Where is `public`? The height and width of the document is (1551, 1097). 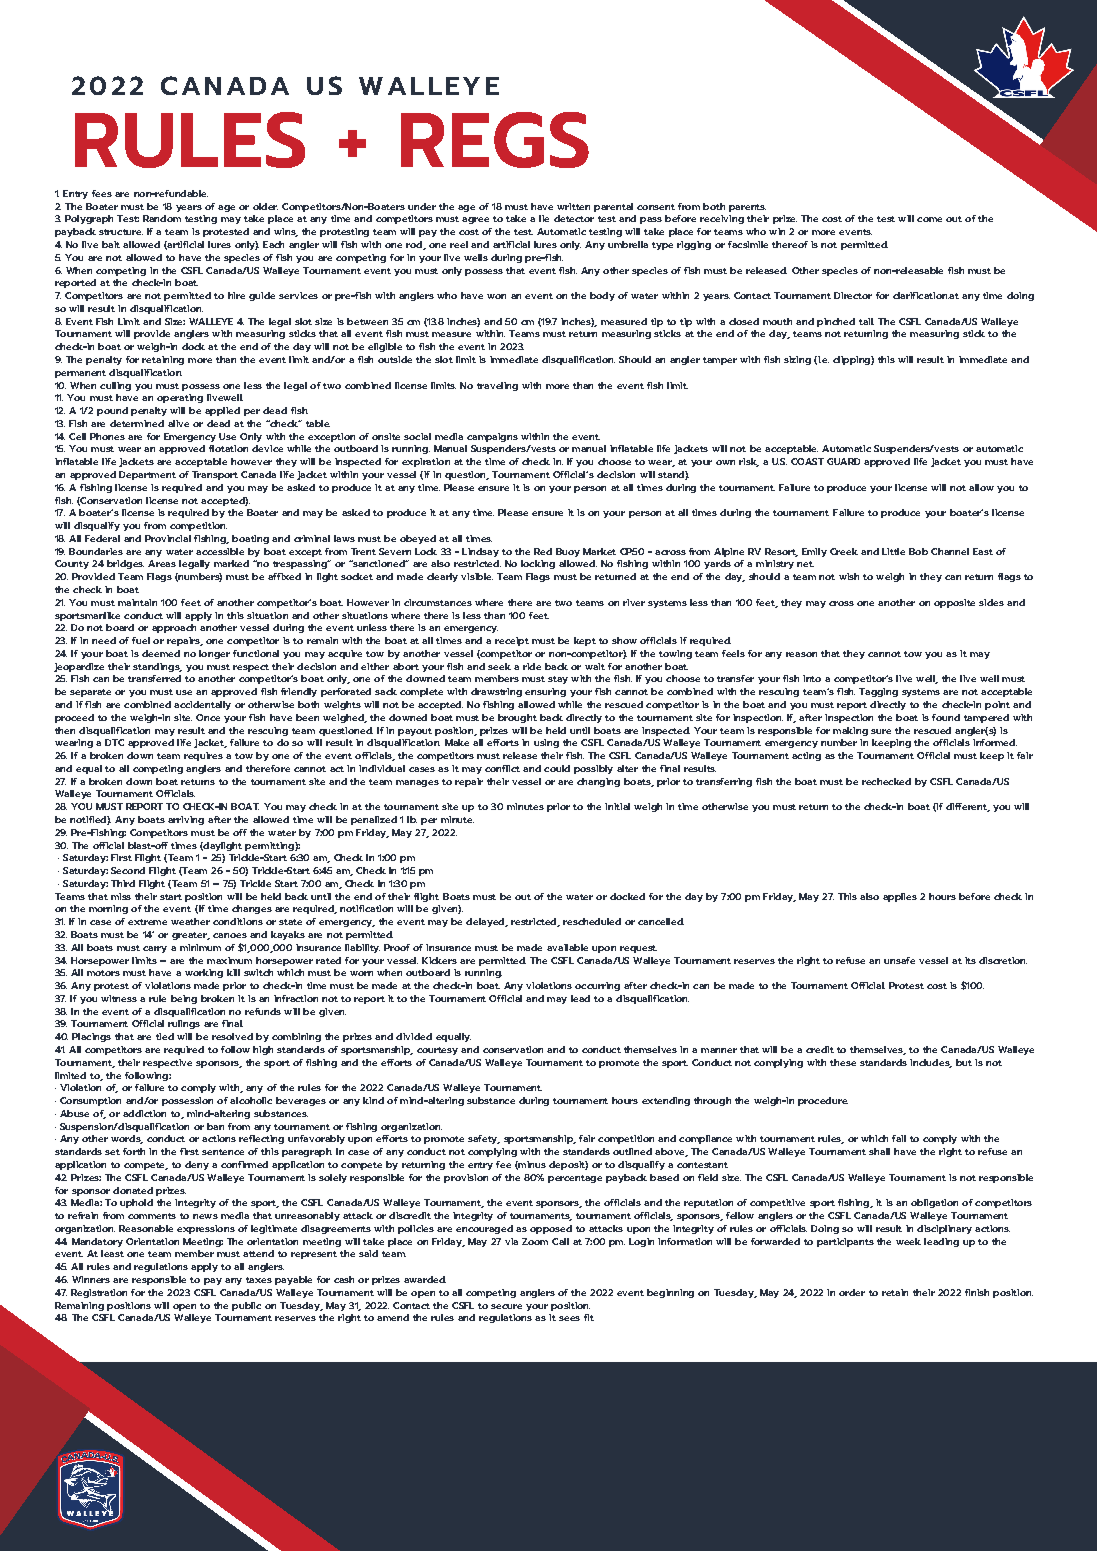
public is located at coordinates (246, 1306).
